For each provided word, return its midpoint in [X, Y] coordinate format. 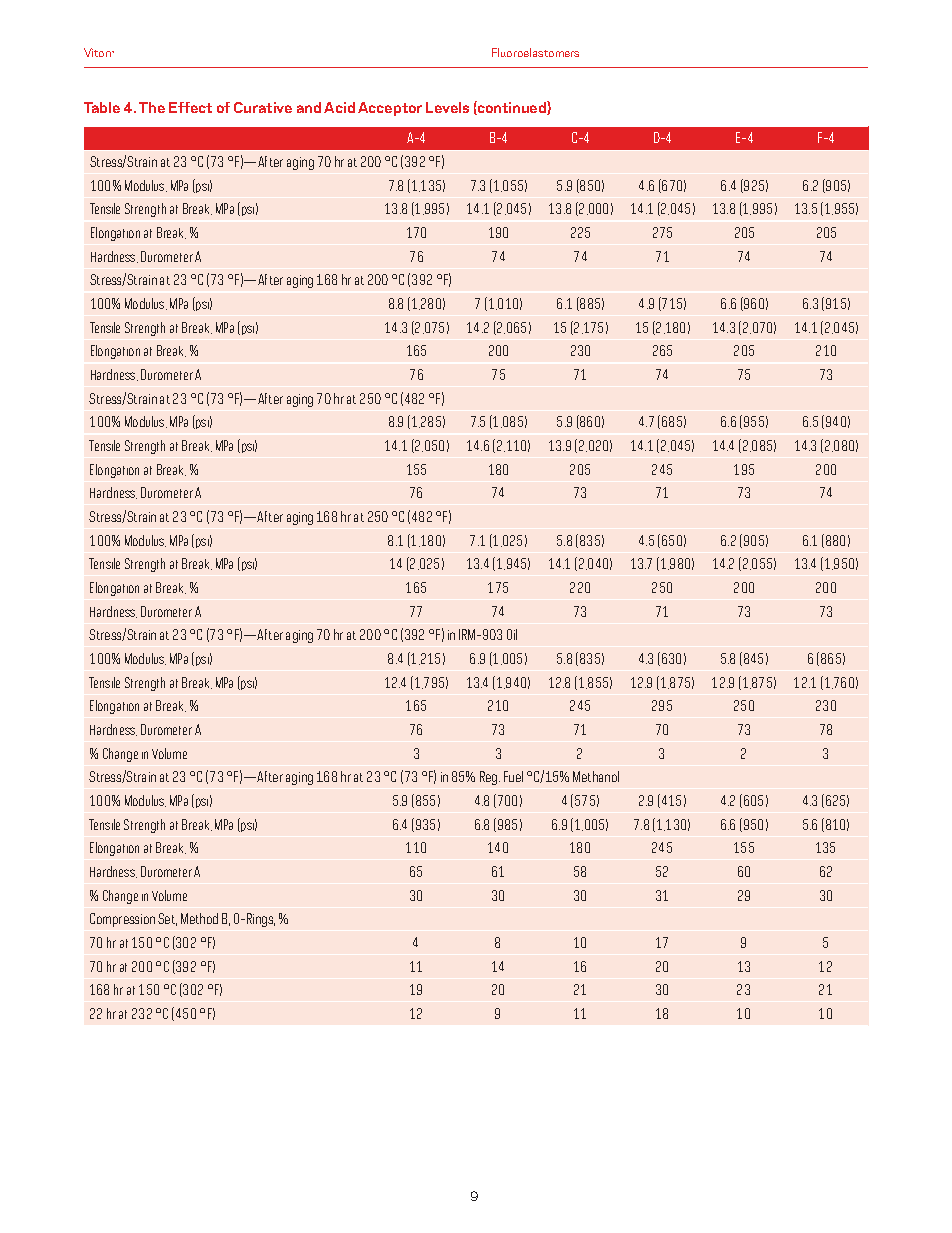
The [152, 107]
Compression [122, 920]
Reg [490, 778]
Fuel [513, 776]
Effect [190, 107]
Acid [339, 107]
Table [102, 107]
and [309, 107]
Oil [512, 634]
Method [199, 918]
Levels [447, 107]
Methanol [596, 776]
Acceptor [390, 109]
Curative [263, 107]
